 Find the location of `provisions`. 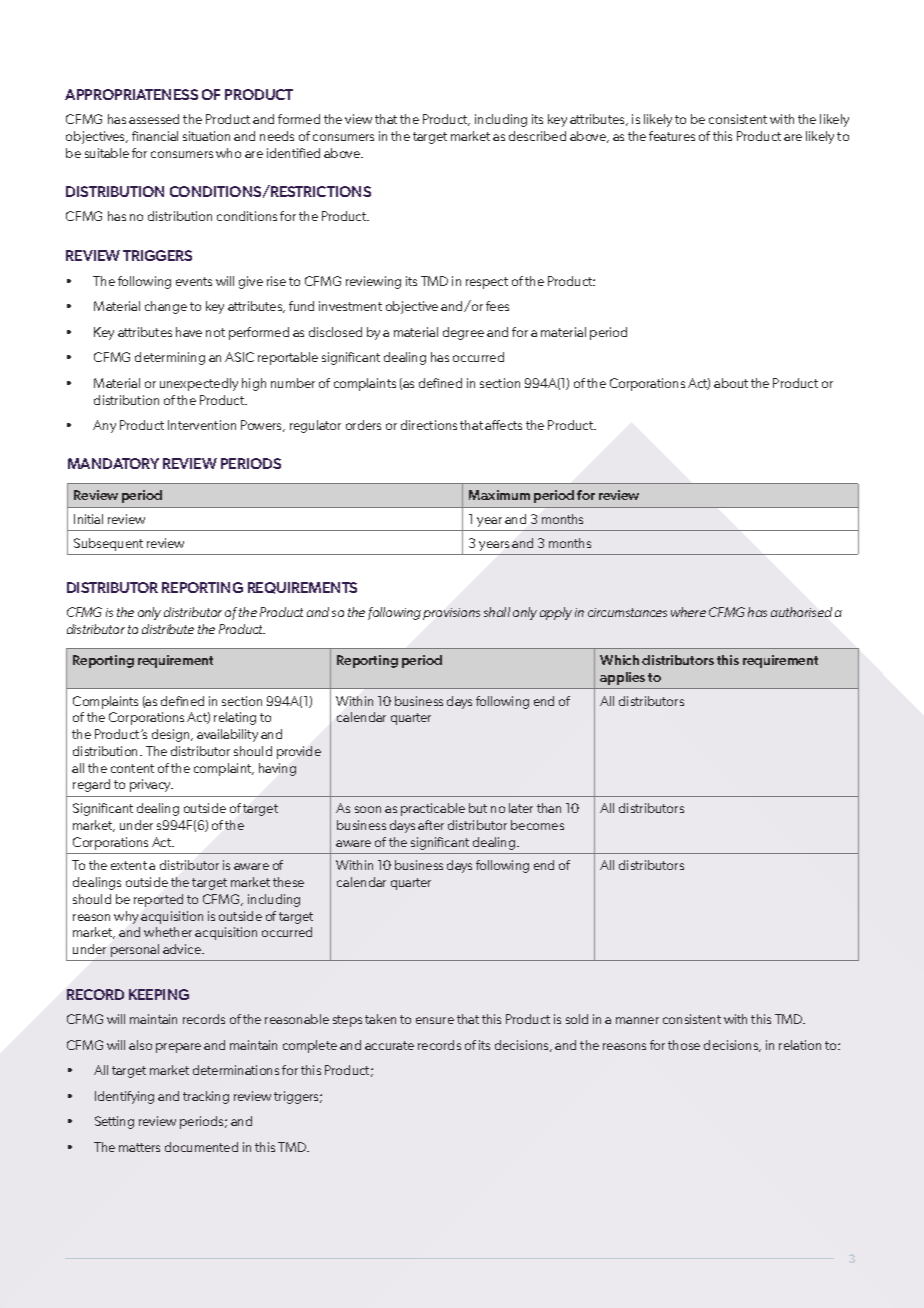

provisions is located at coordinates (451, 614).
